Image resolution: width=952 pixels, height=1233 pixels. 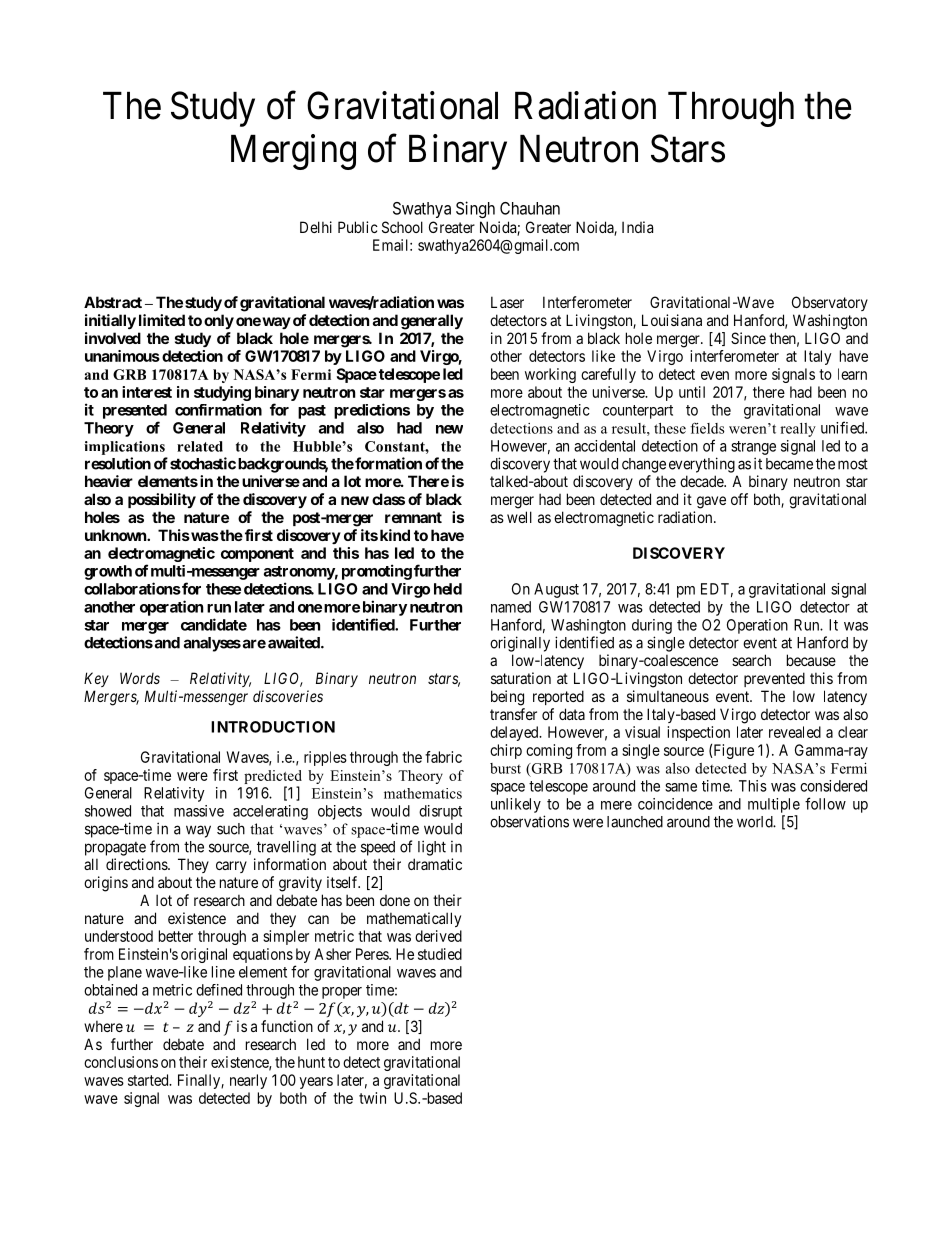 I want to click on India, so click(x=637, y=227).
